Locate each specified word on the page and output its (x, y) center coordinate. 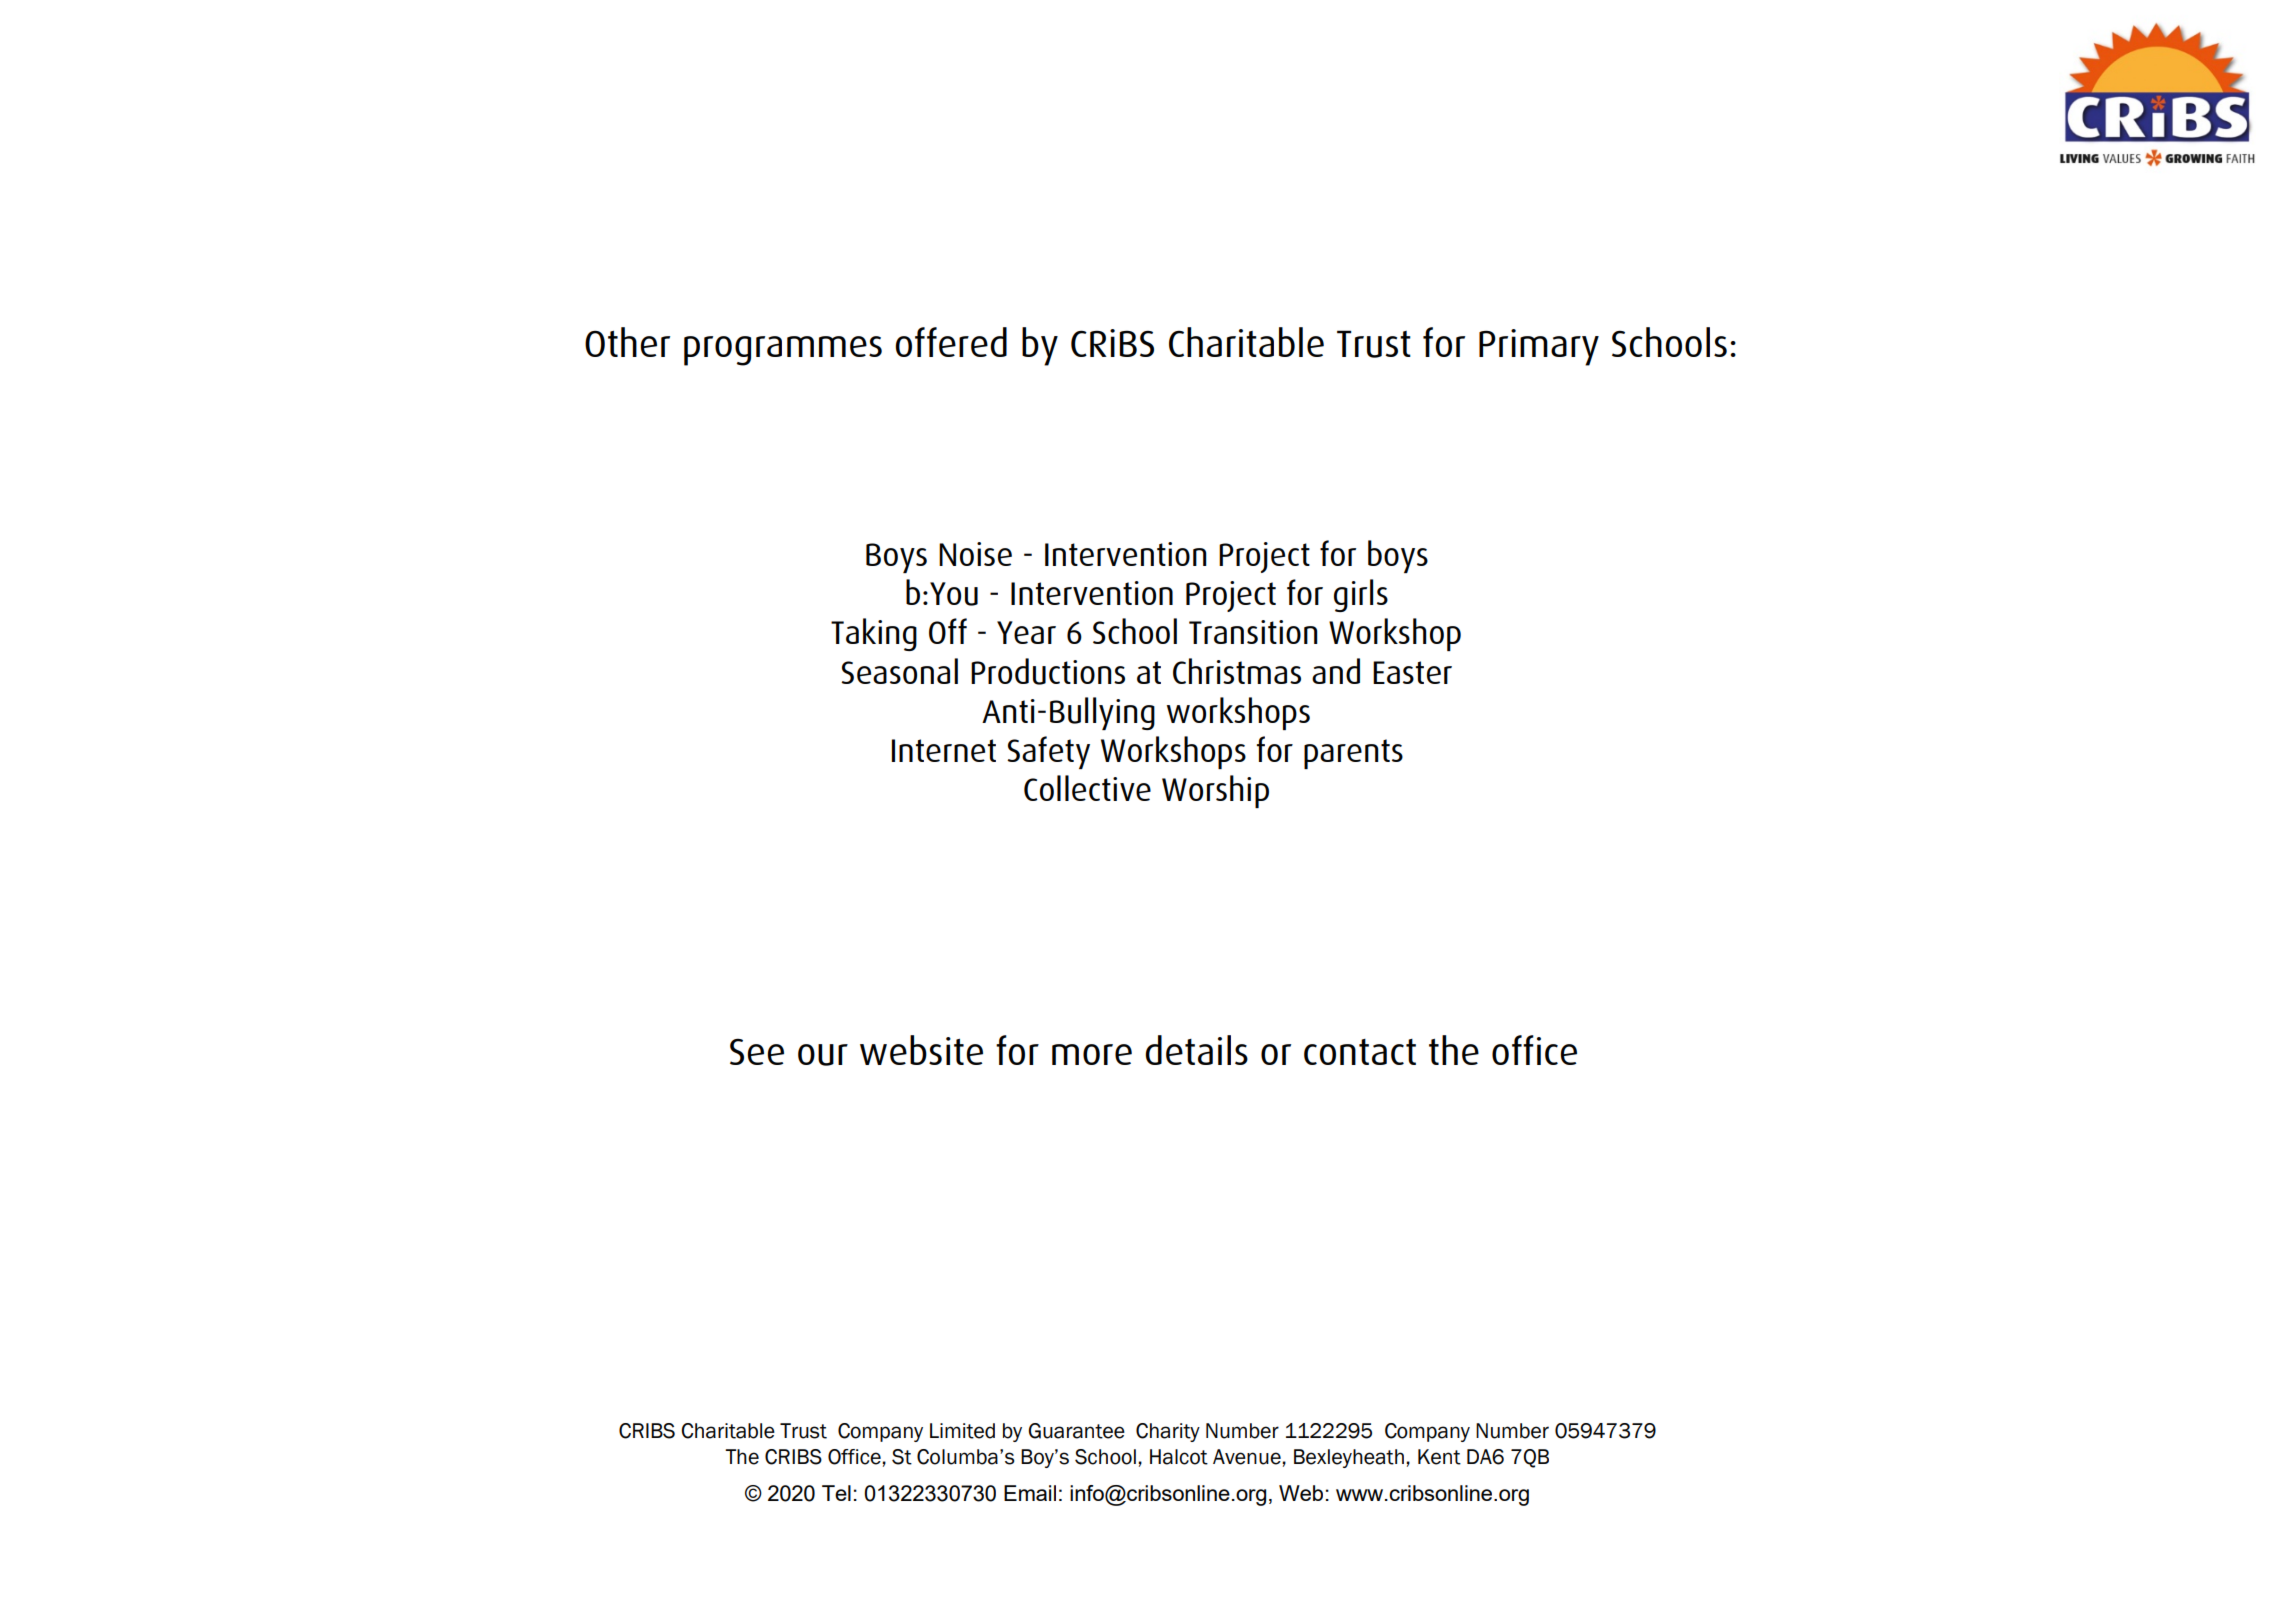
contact (1360, 1052)
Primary (1539, 347)
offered (951, 342)
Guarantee (1076, 1431)
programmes (783, 351)
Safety (1048, 752)
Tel (836, 1493)
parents (1353, 754)
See (757, 1052)
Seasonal (899, 671)
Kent (1439, 1457)
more (1092, 1054)
